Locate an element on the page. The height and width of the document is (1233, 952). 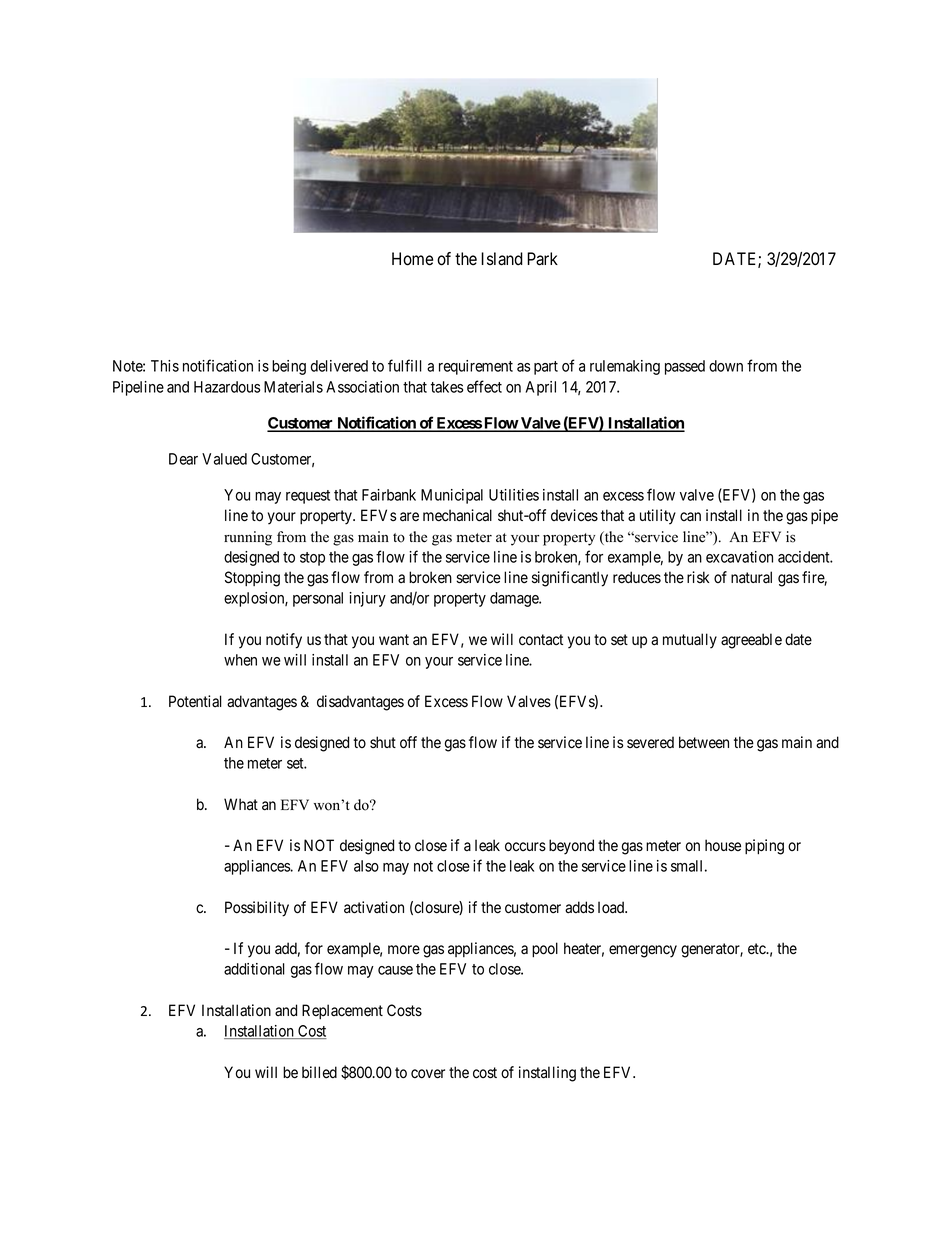
billed is located at coordinates (319, 1072).
